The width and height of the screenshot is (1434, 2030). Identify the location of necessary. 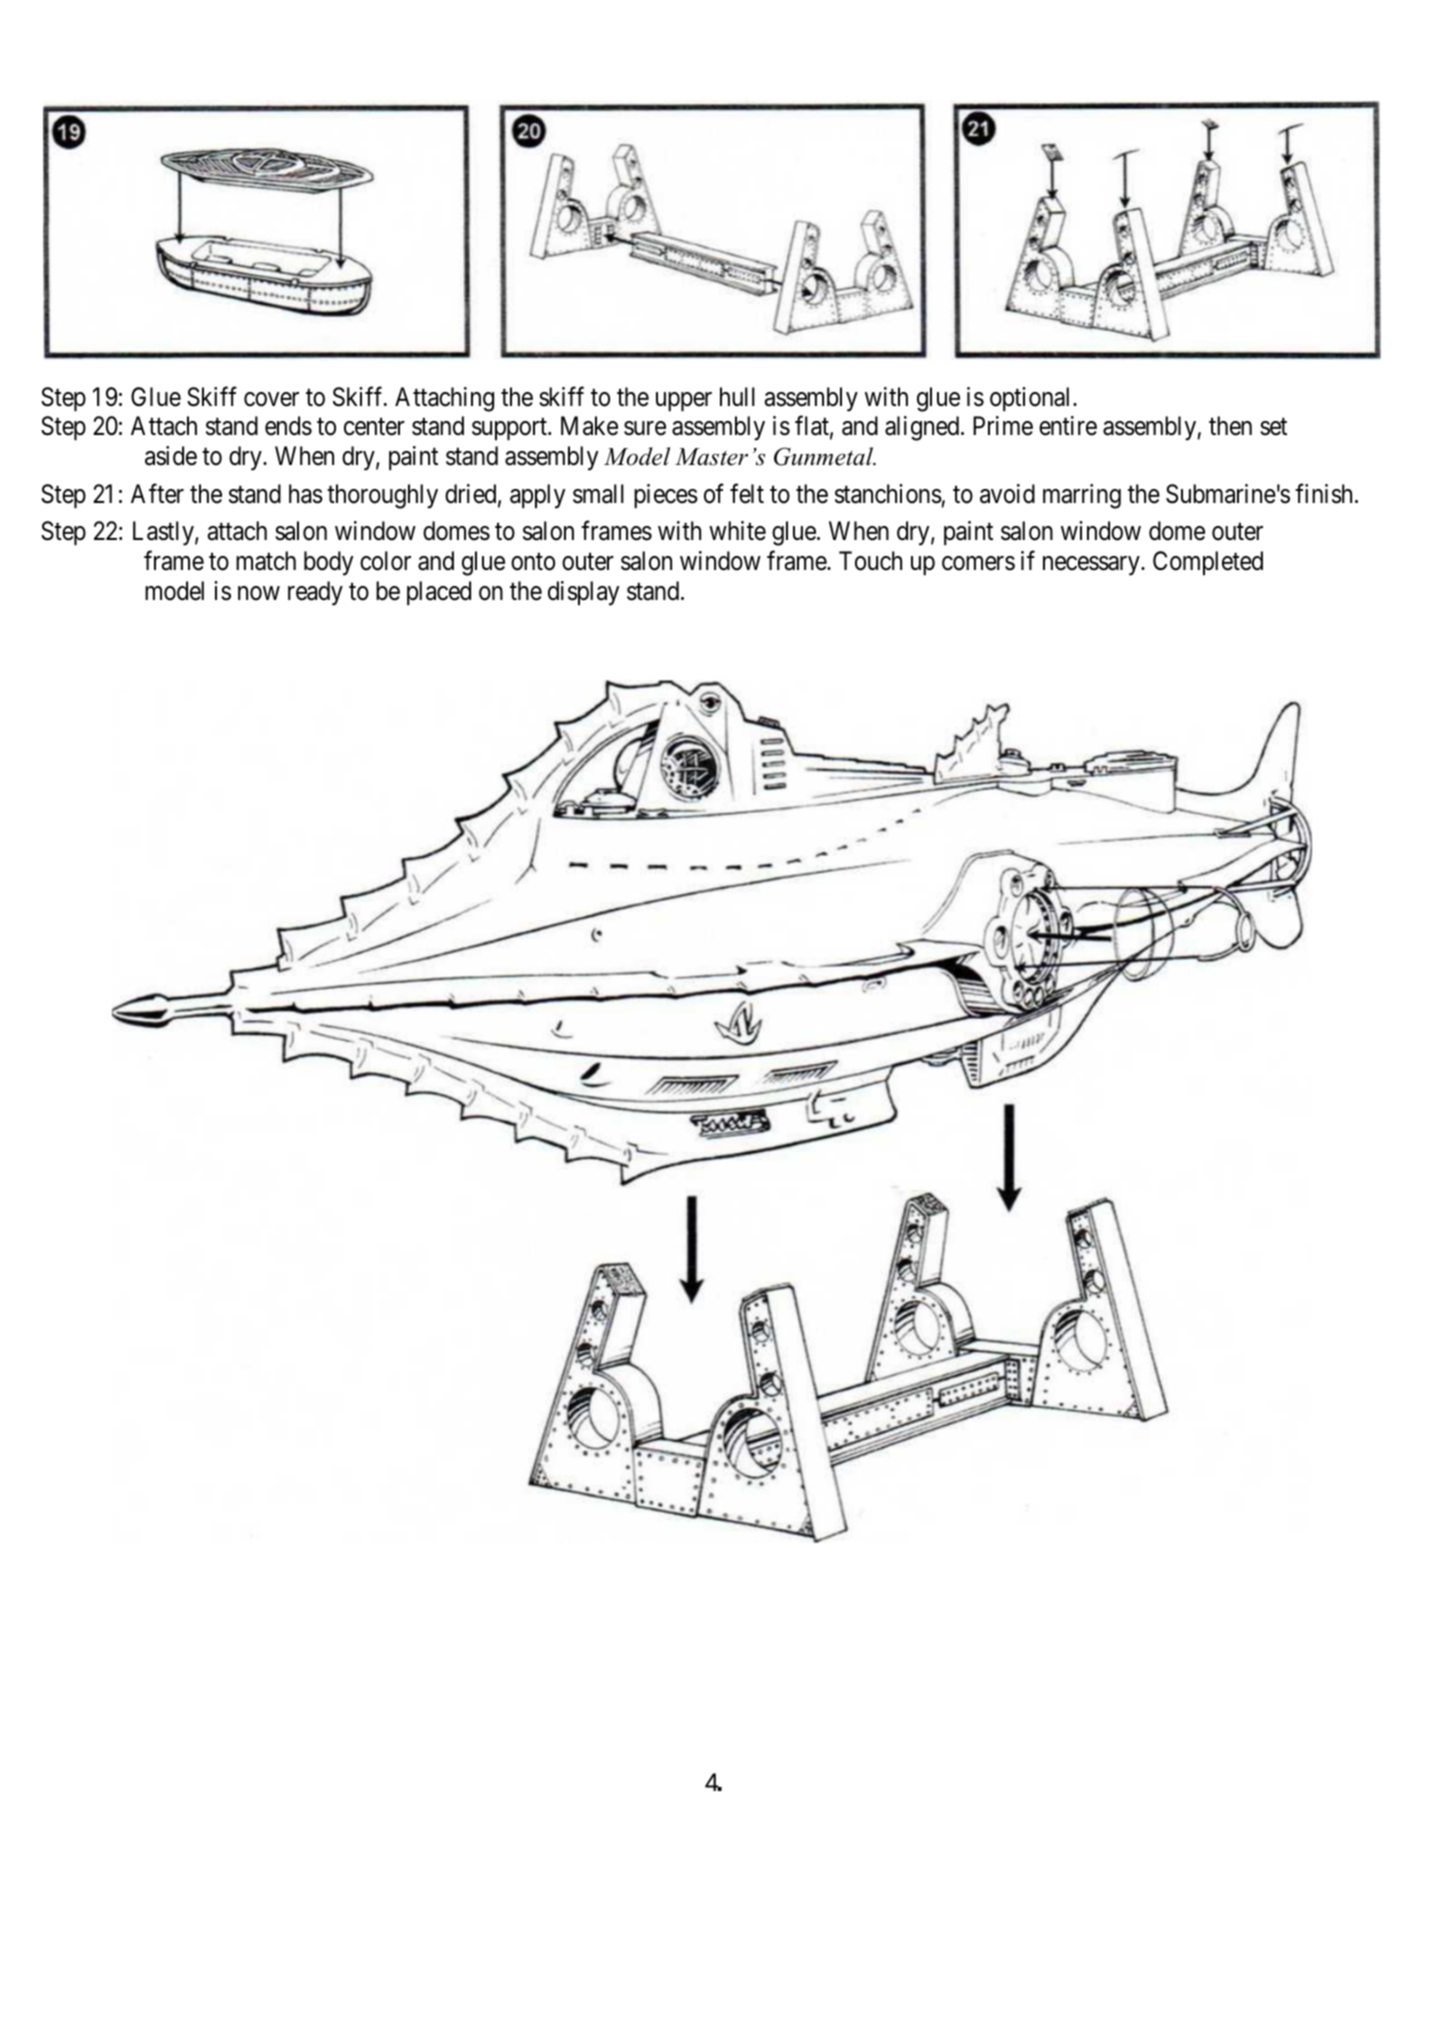
(1092, 566).
